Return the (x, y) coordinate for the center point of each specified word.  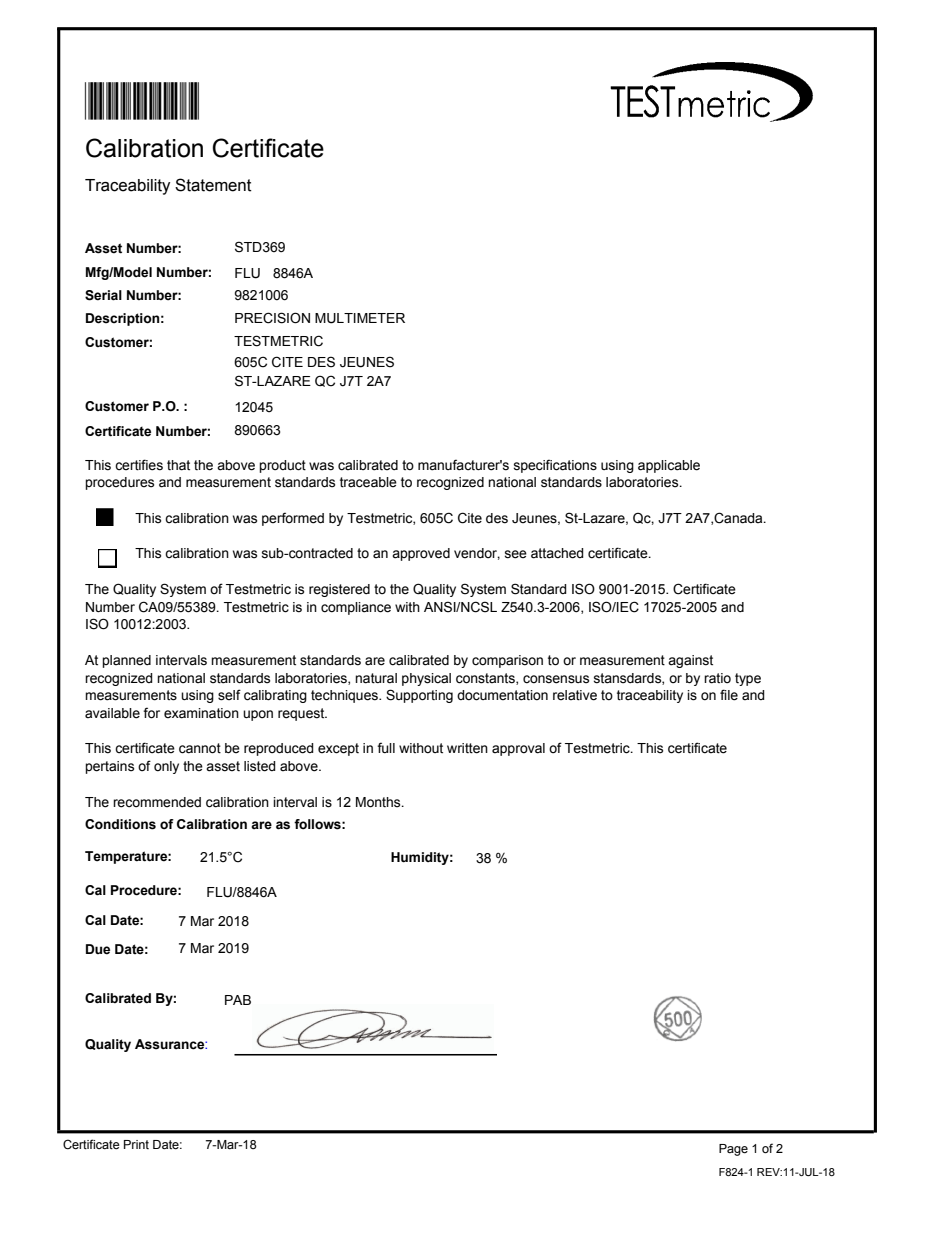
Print (136, 1144)
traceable (368, 482)
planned (126, 661)
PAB (238, 1000)
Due (98, 949)
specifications (555, 466)
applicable (669, 466)
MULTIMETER (360, 318)
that (178, 465)
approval (518, 749)
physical (426, 679)
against (690, 661)
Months (379, 802)
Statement (213, 185)
